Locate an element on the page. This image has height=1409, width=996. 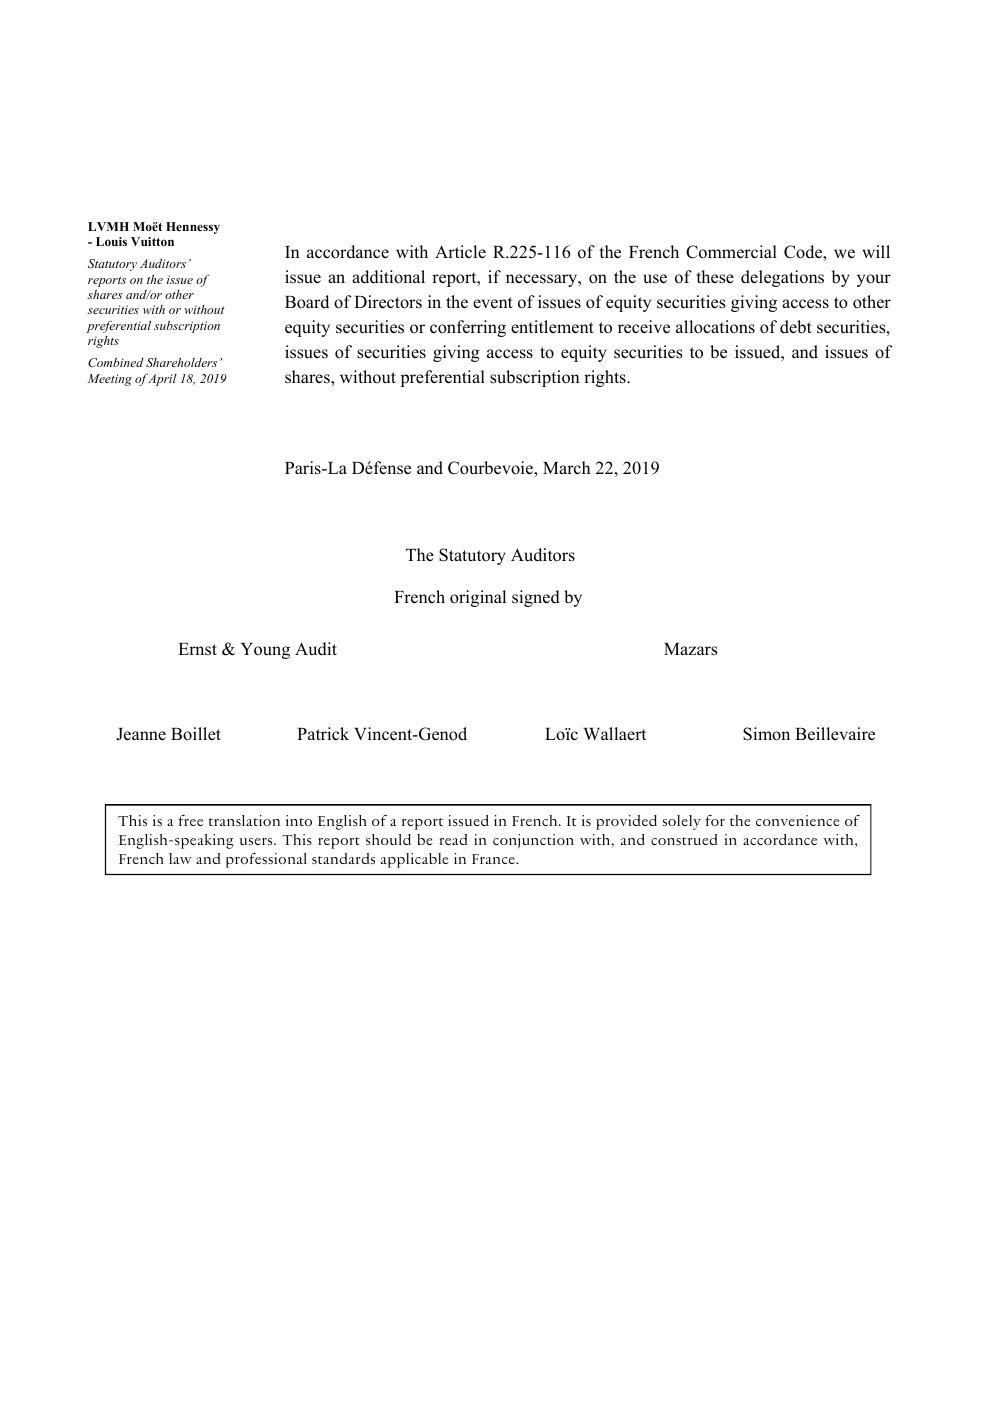
original is located at coordinates (478, 598).
